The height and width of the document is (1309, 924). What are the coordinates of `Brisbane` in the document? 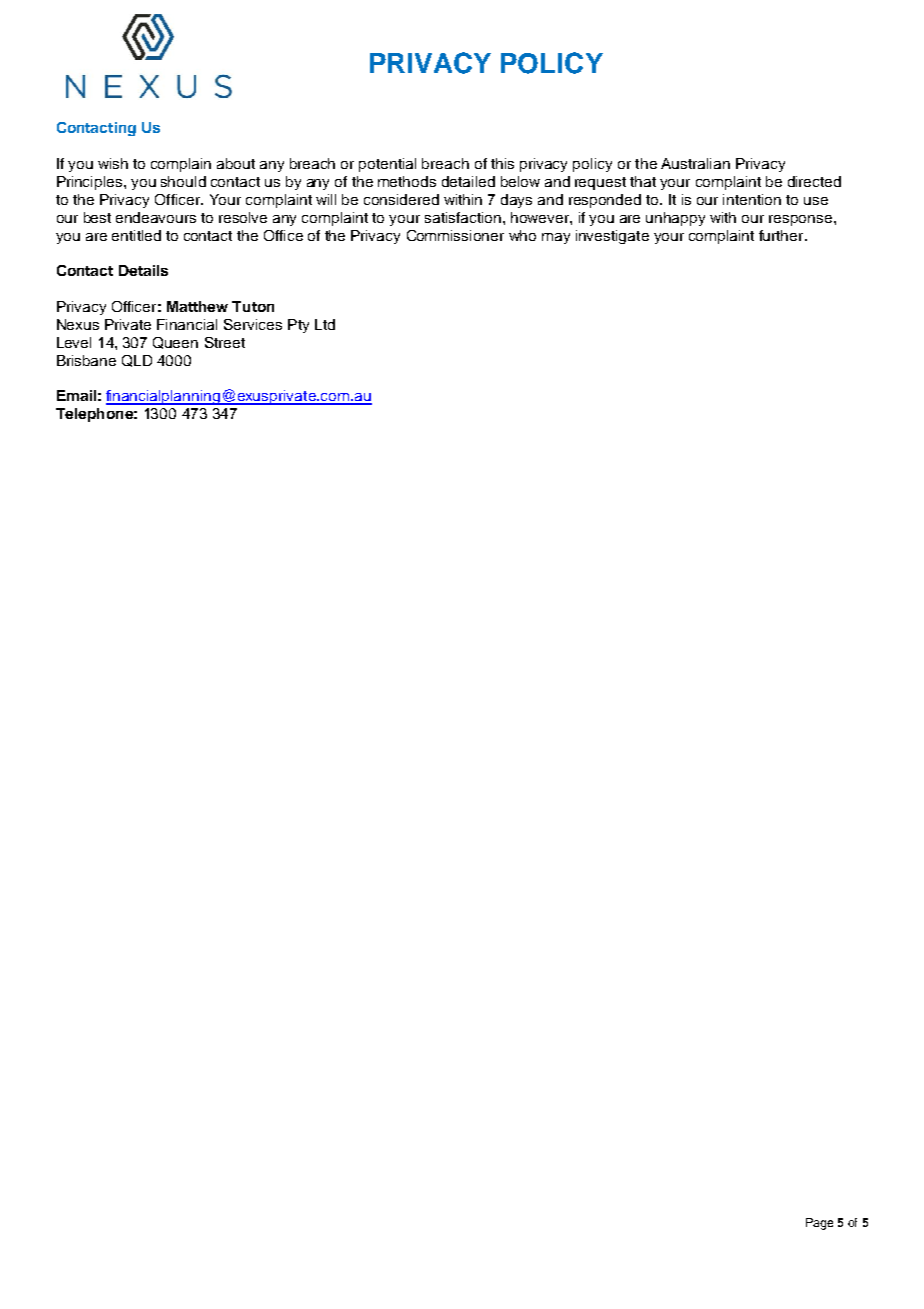 It's located at (86, 360).
